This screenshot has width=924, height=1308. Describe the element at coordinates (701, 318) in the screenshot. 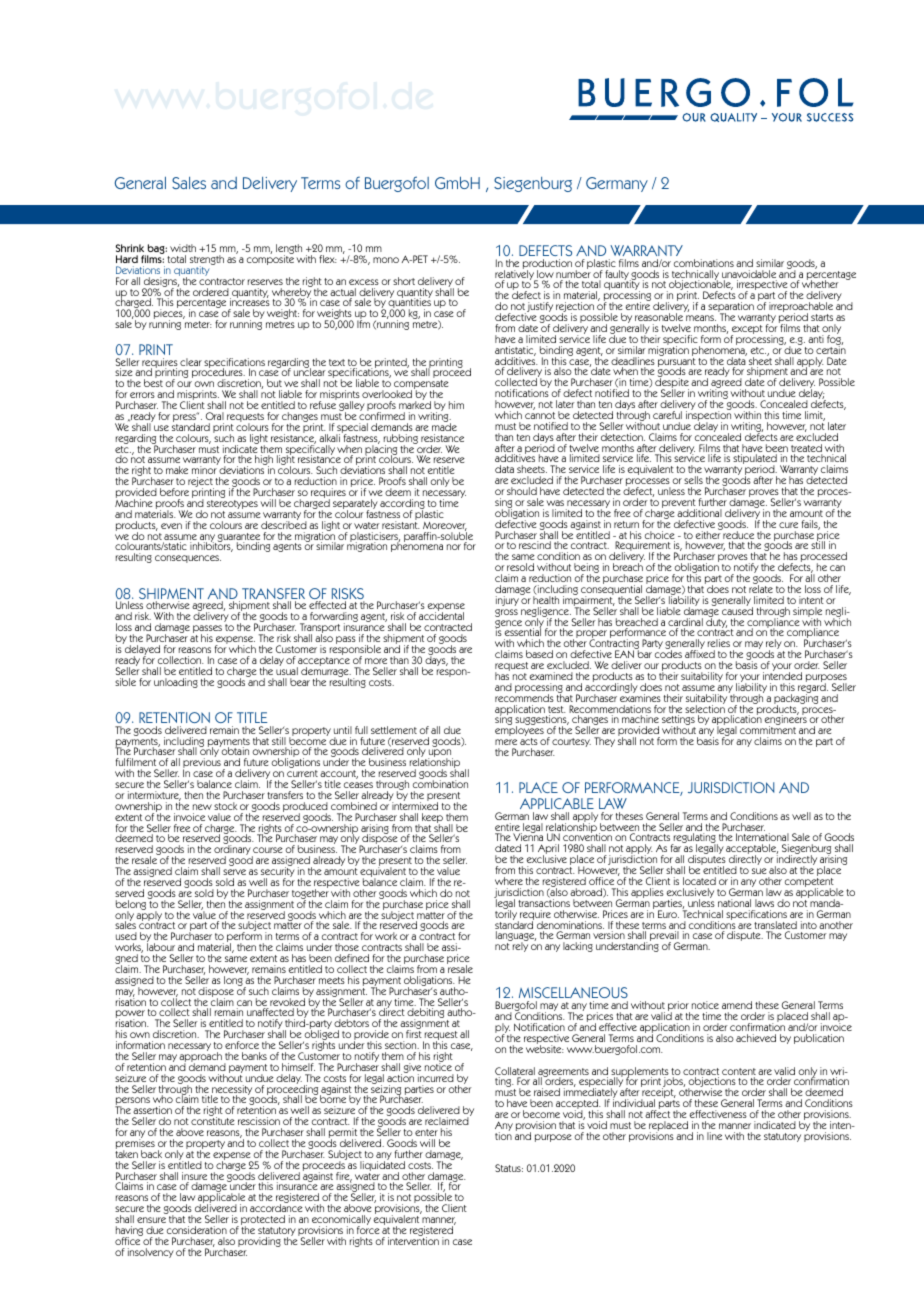

I see `means` at that location.
